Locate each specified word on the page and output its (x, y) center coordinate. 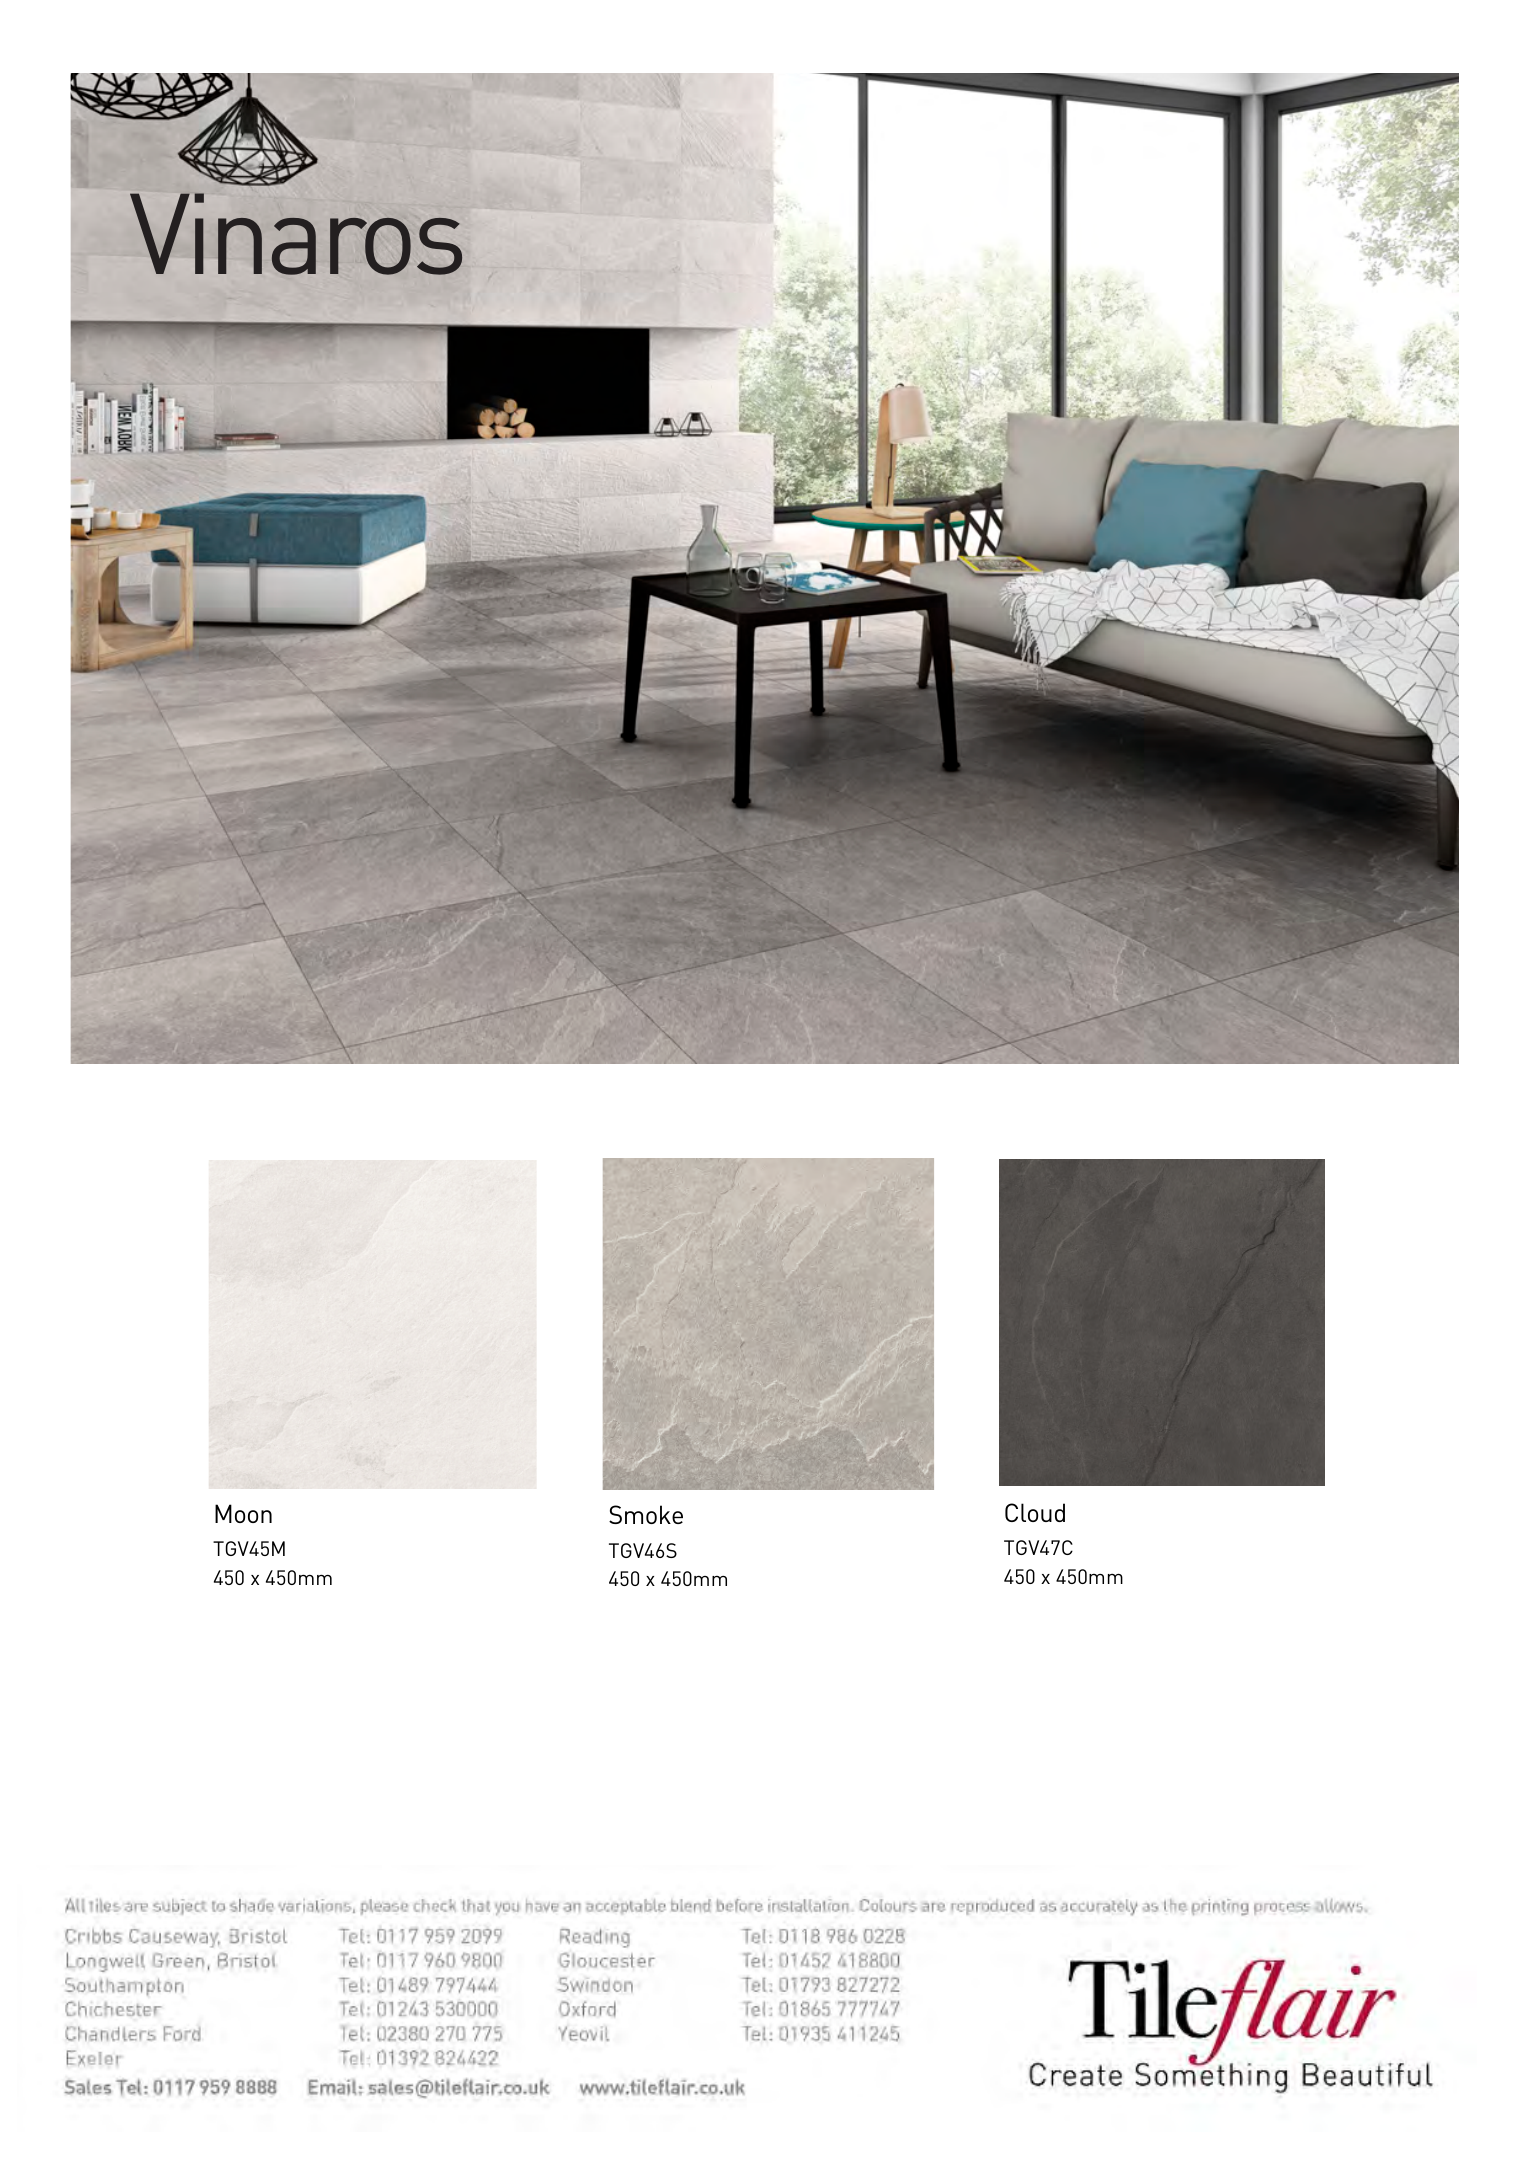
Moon (243, 1513)
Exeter (602, 1948)
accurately (318, 1919)
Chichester (121, 2022)
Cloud (1035, 1512)
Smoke (646, 1514)
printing (439, 1919)
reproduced (209, 1919)
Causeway (183, 1950)
